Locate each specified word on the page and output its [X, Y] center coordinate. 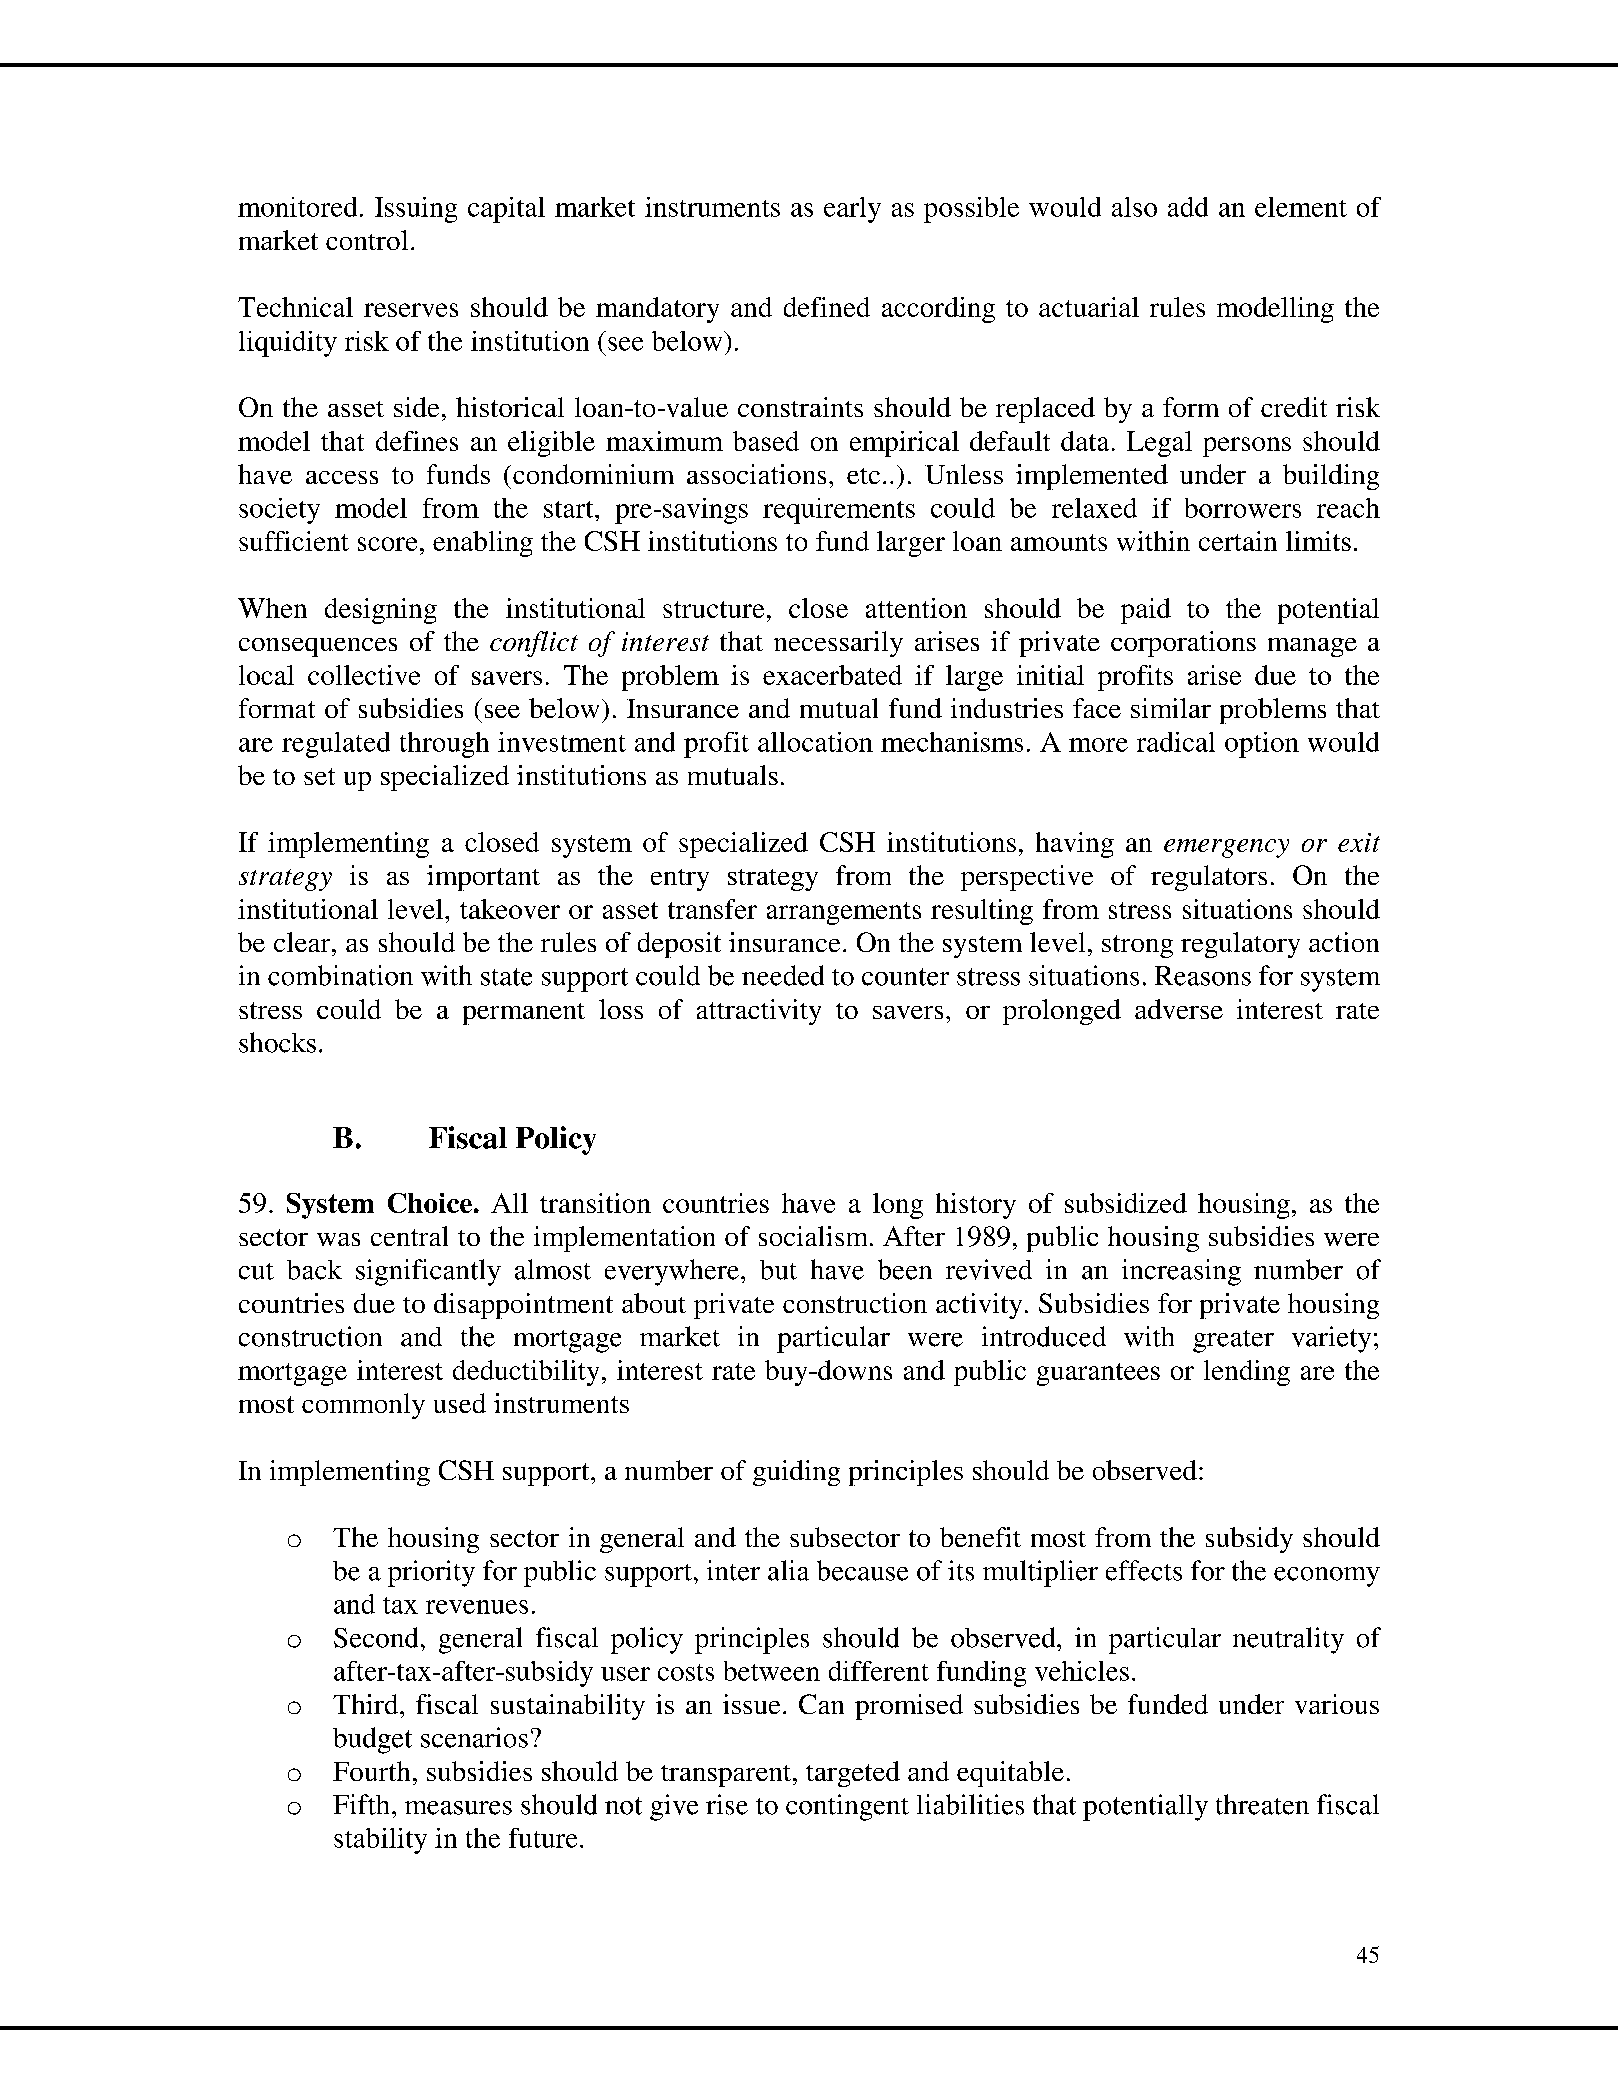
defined [827, 307]
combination [340, 975]
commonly [363, 1406]
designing [381, 611]
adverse [1179, 1009]
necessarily [838, 644]
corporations [1183, 644]
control [367, 240]
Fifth [361, 1804]
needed [783, 975]
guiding [796, 1473]
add [1188, 207]
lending [1247, 1373]
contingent [847, 1807]
